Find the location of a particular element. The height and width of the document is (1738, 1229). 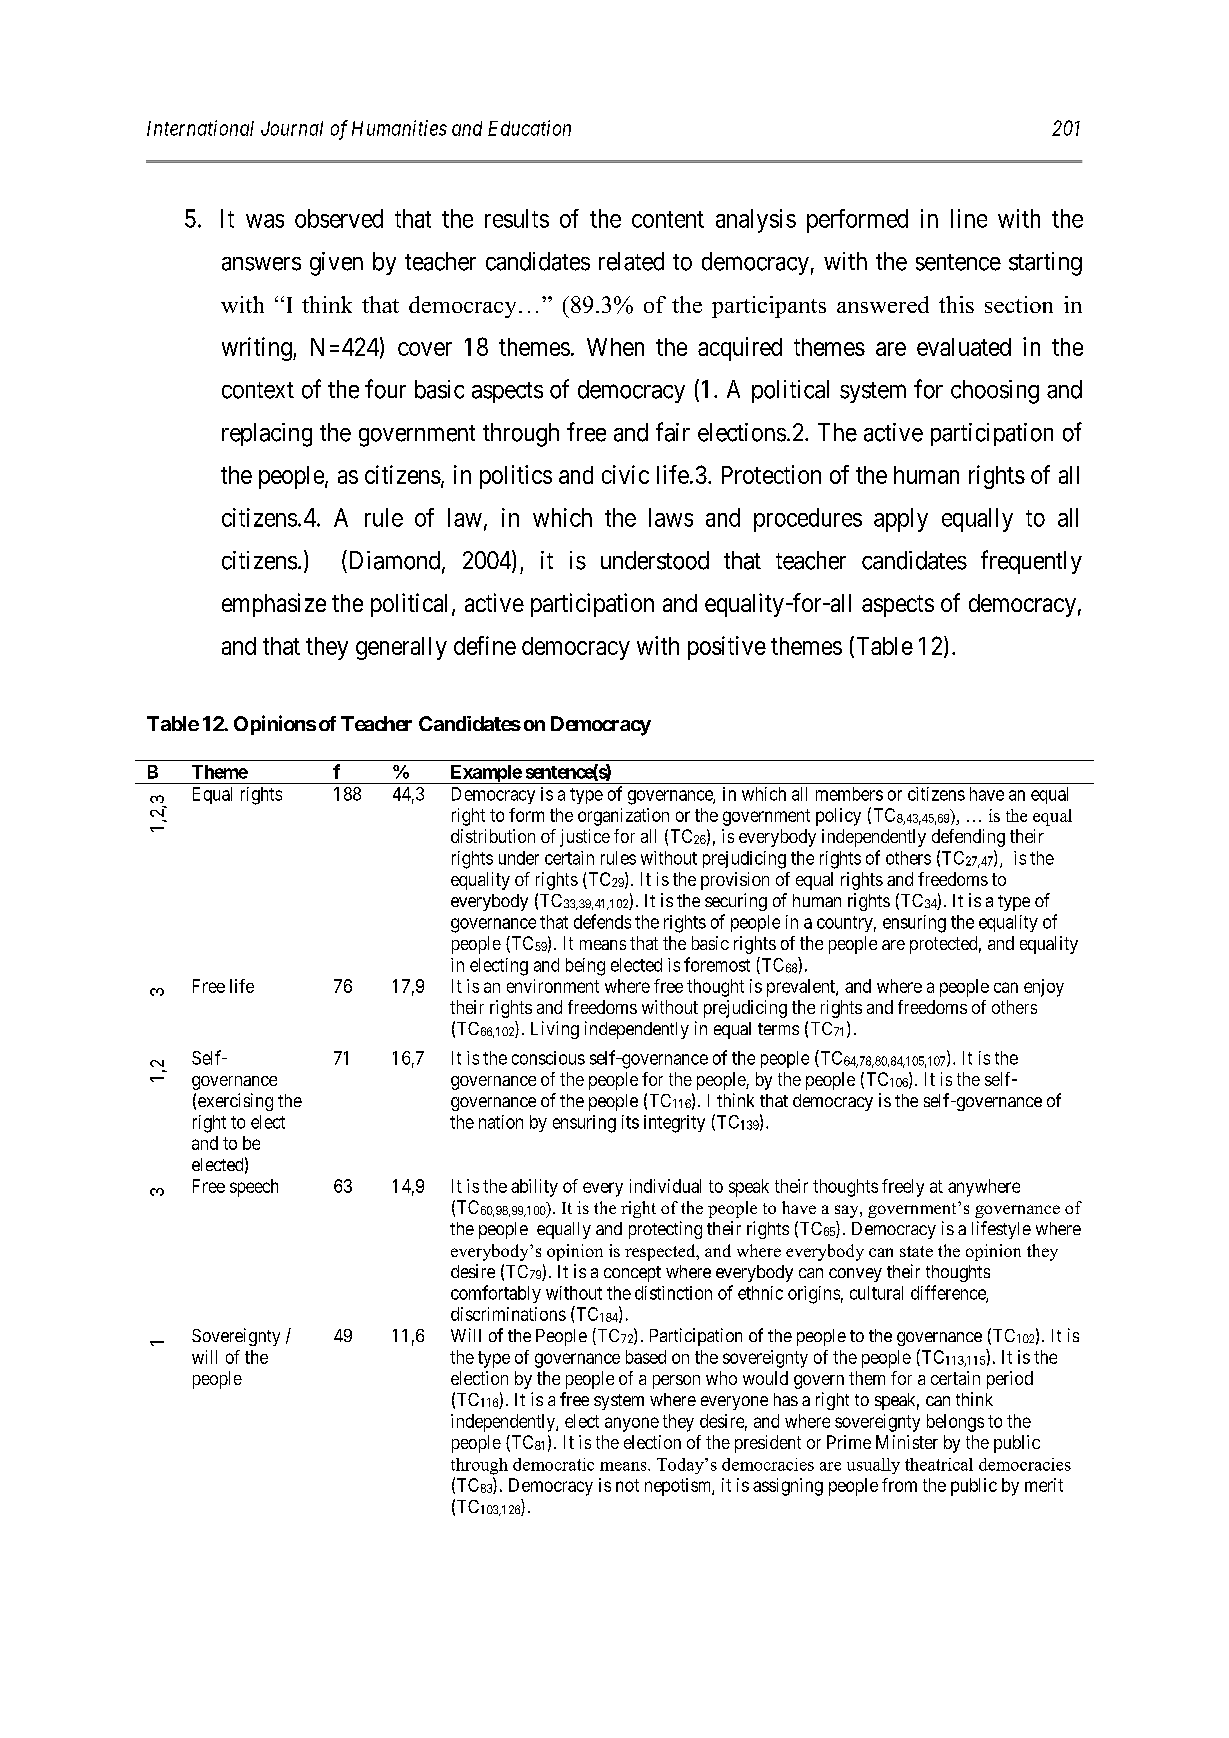

anyone is located at coordinates (632, 1424).
